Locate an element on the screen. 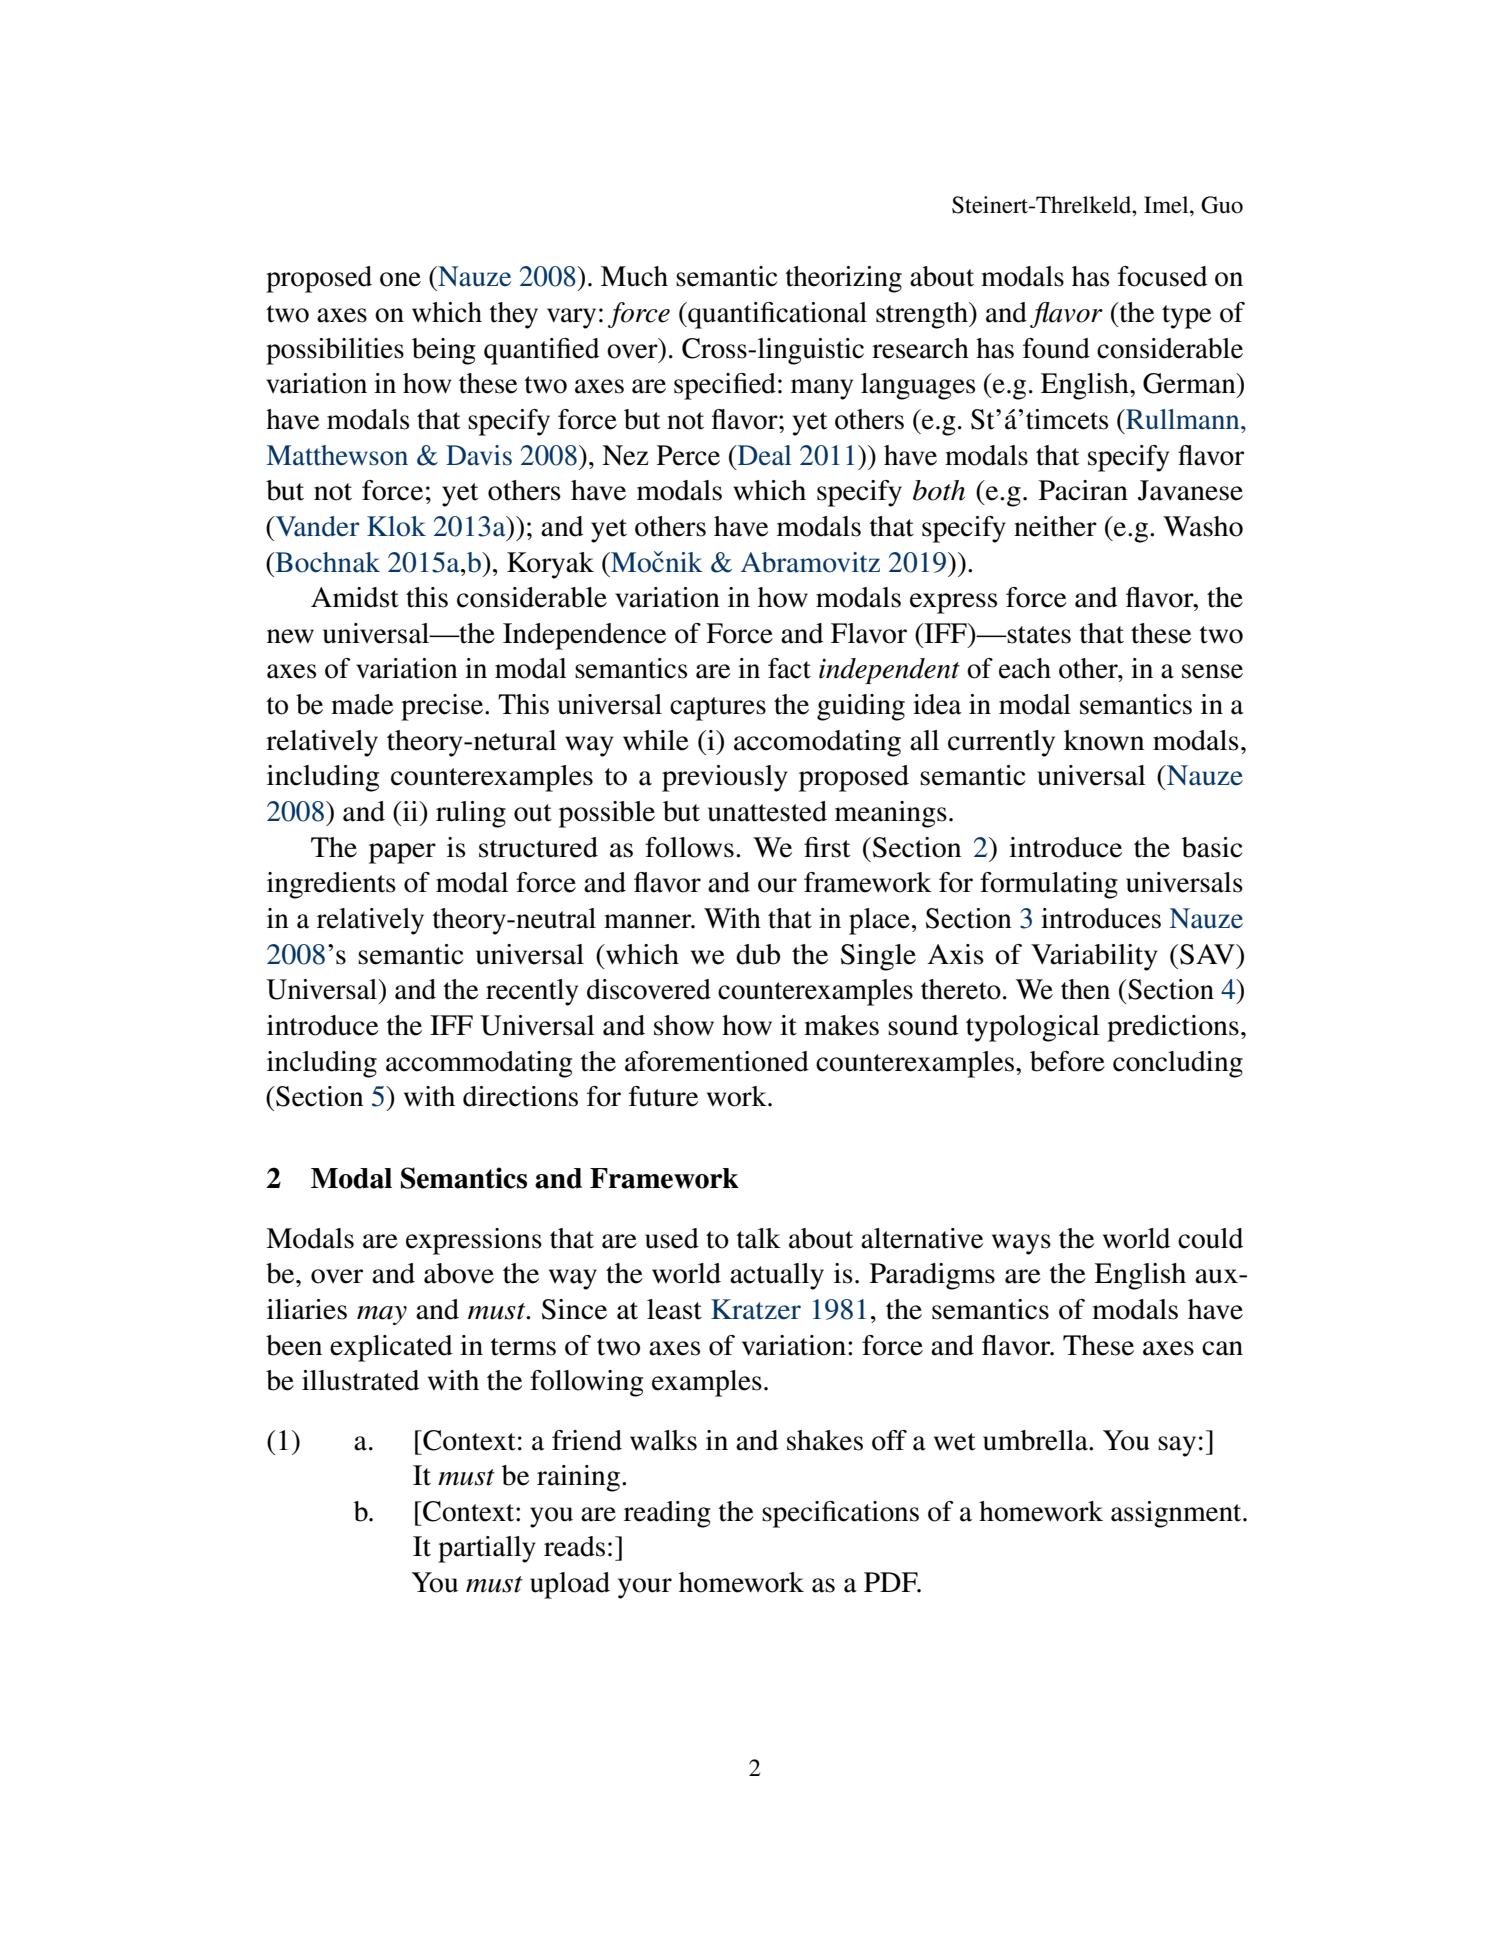 The image size is (1510, 1954). made is located at coordinates (362, 704).
